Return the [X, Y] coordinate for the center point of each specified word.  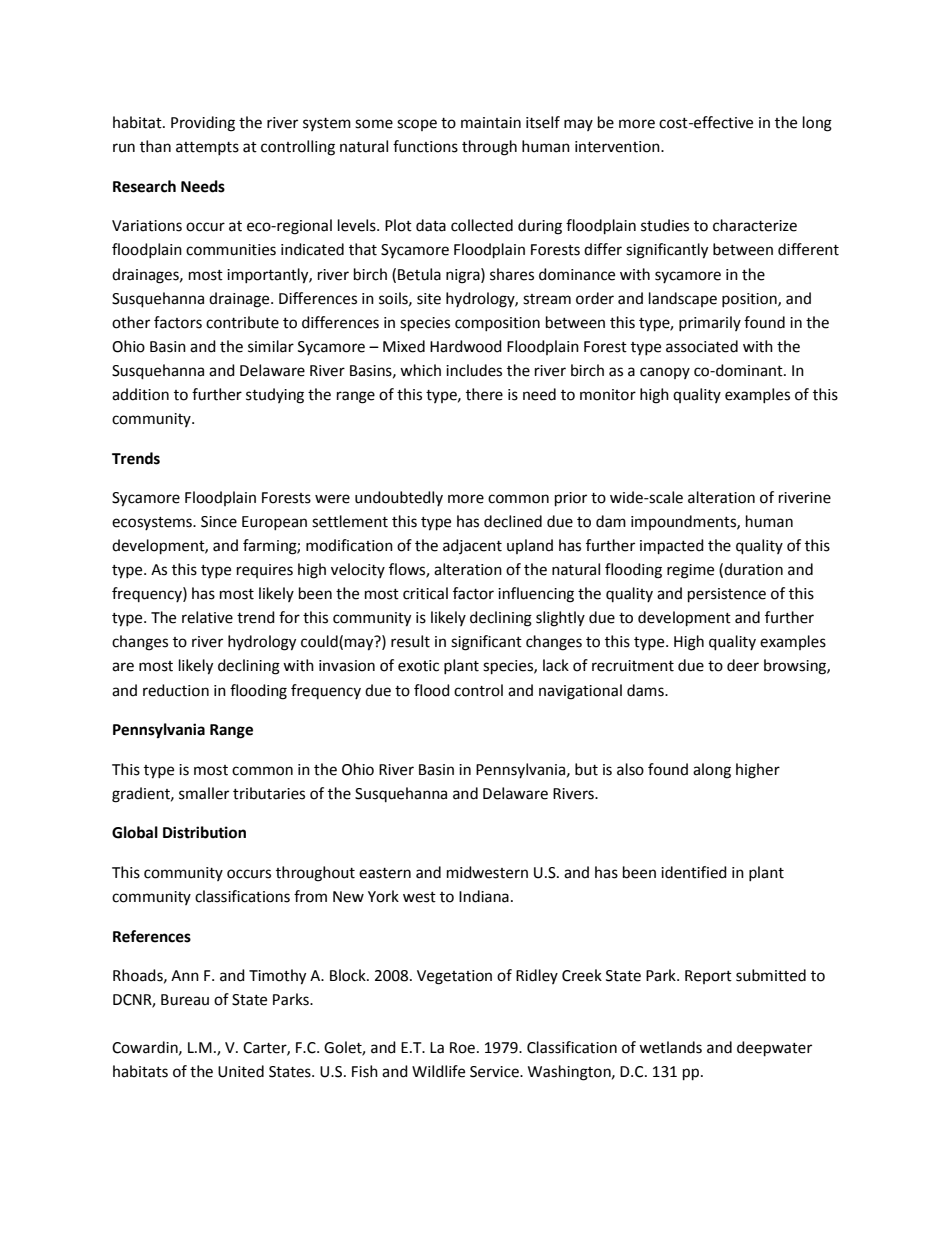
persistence [727, 595]
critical [425, 593]
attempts [207, 148]
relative [207, 617]
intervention [618, 147]
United [241, 1071]
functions [425, 146]
